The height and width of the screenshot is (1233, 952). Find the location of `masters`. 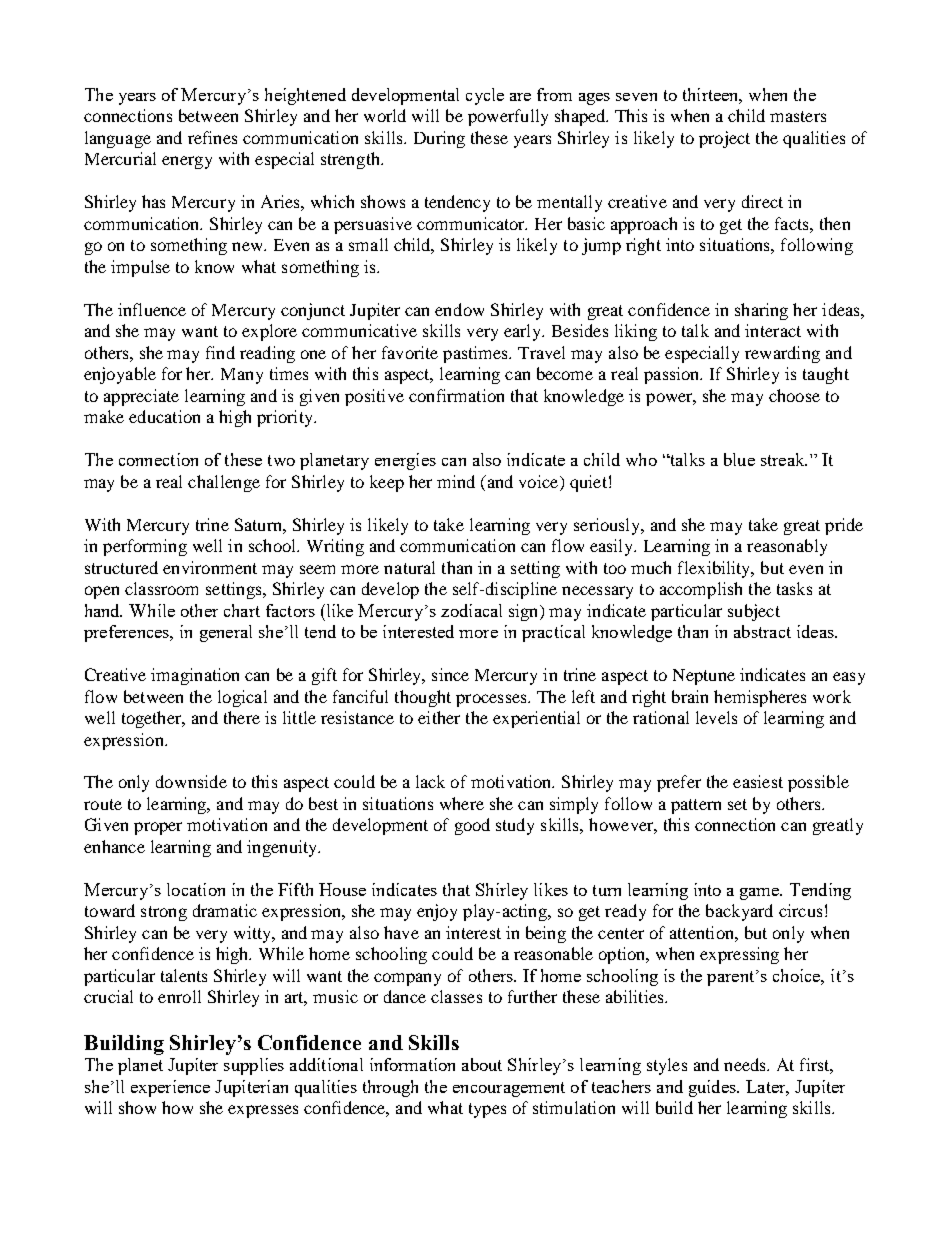

masters is located at coordinates (798, 116).
